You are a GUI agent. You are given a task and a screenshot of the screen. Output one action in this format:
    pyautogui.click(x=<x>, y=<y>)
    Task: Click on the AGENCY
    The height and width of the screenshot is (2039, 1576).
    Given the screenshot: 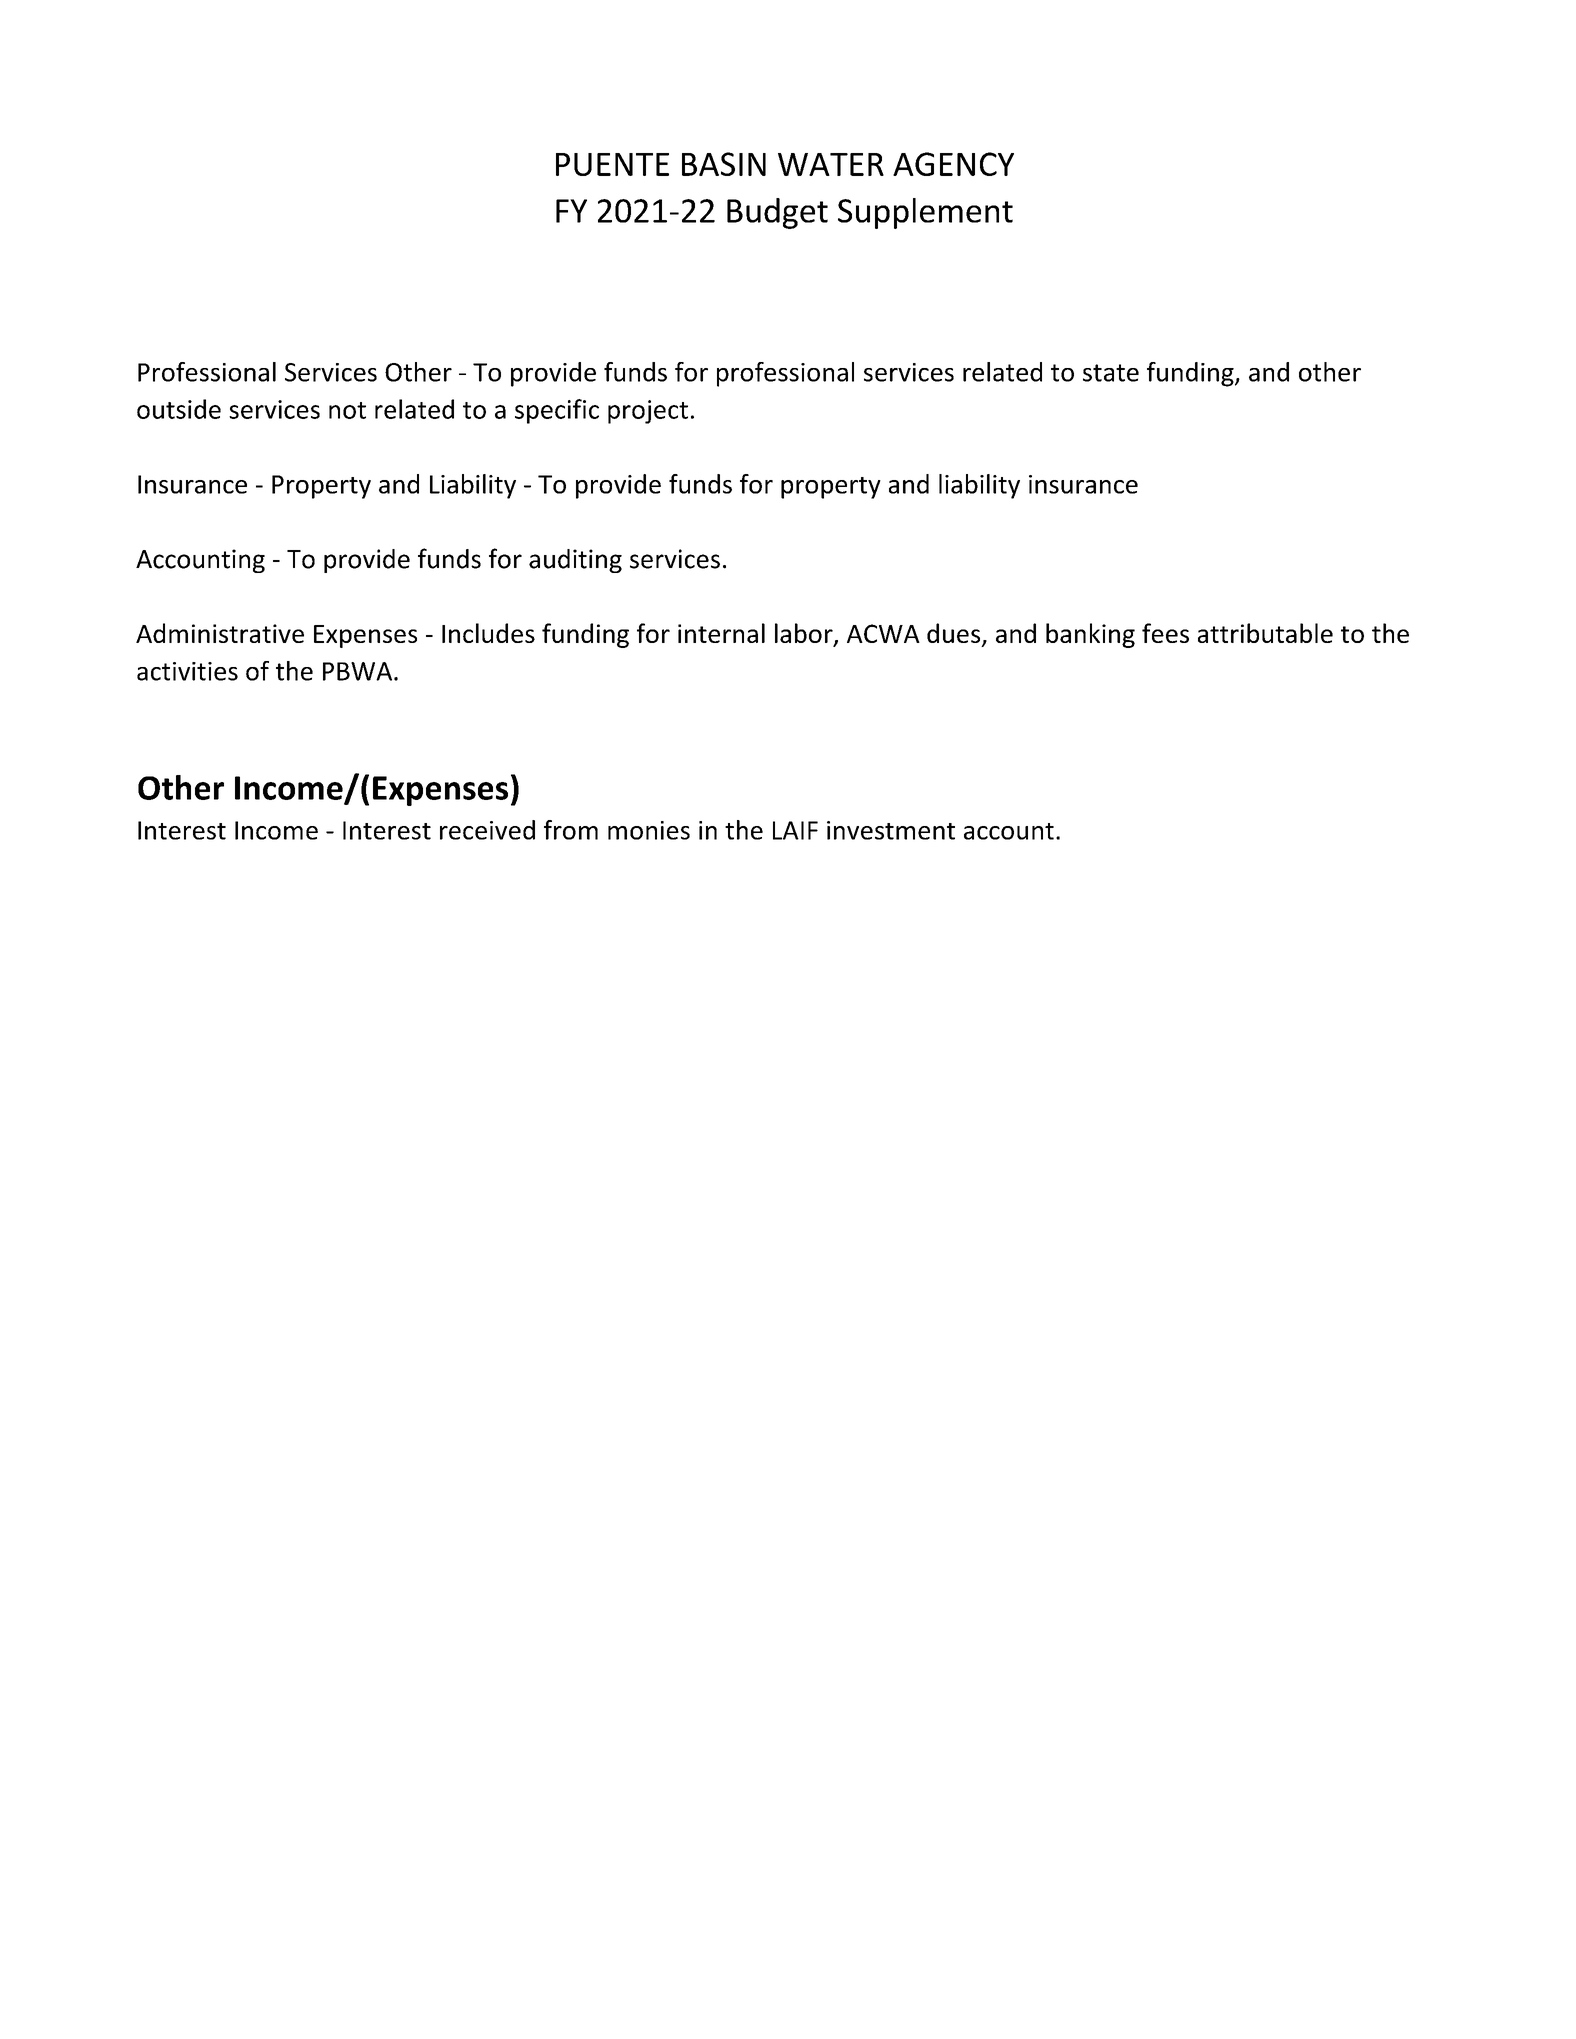 What is the action you would take?
    pyautogui.click(x=953, y=164)
